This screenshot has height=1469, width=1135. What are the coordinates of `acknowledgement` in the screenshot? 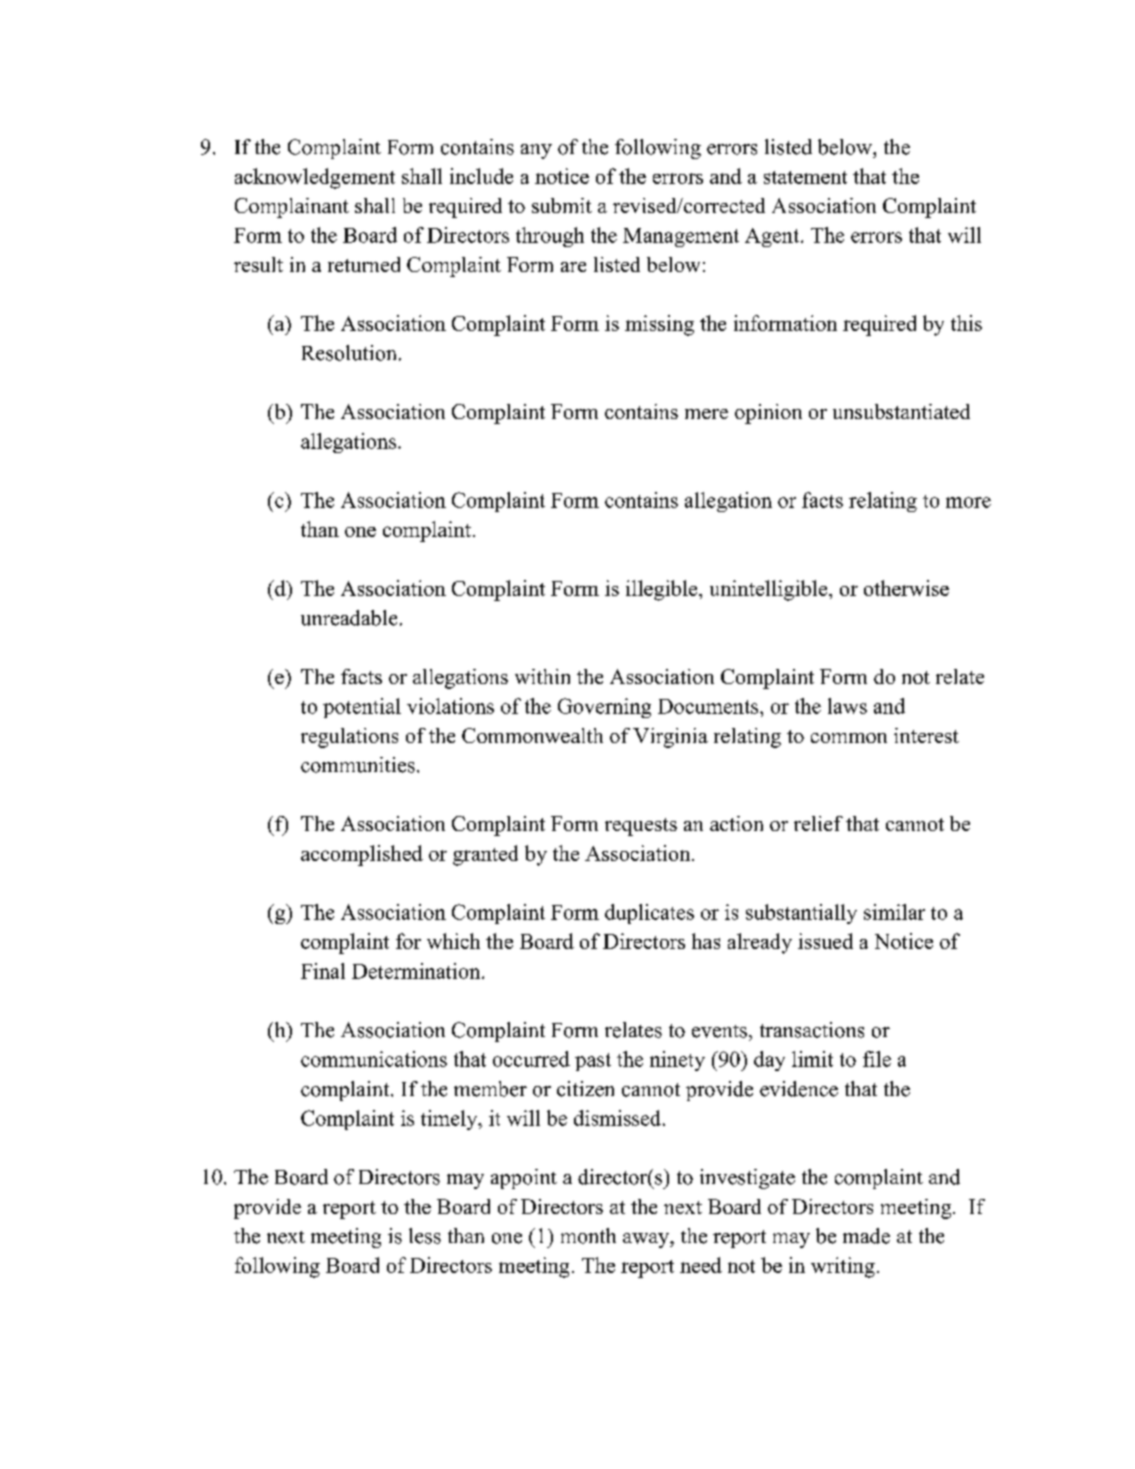 It's located at (315, 178).
